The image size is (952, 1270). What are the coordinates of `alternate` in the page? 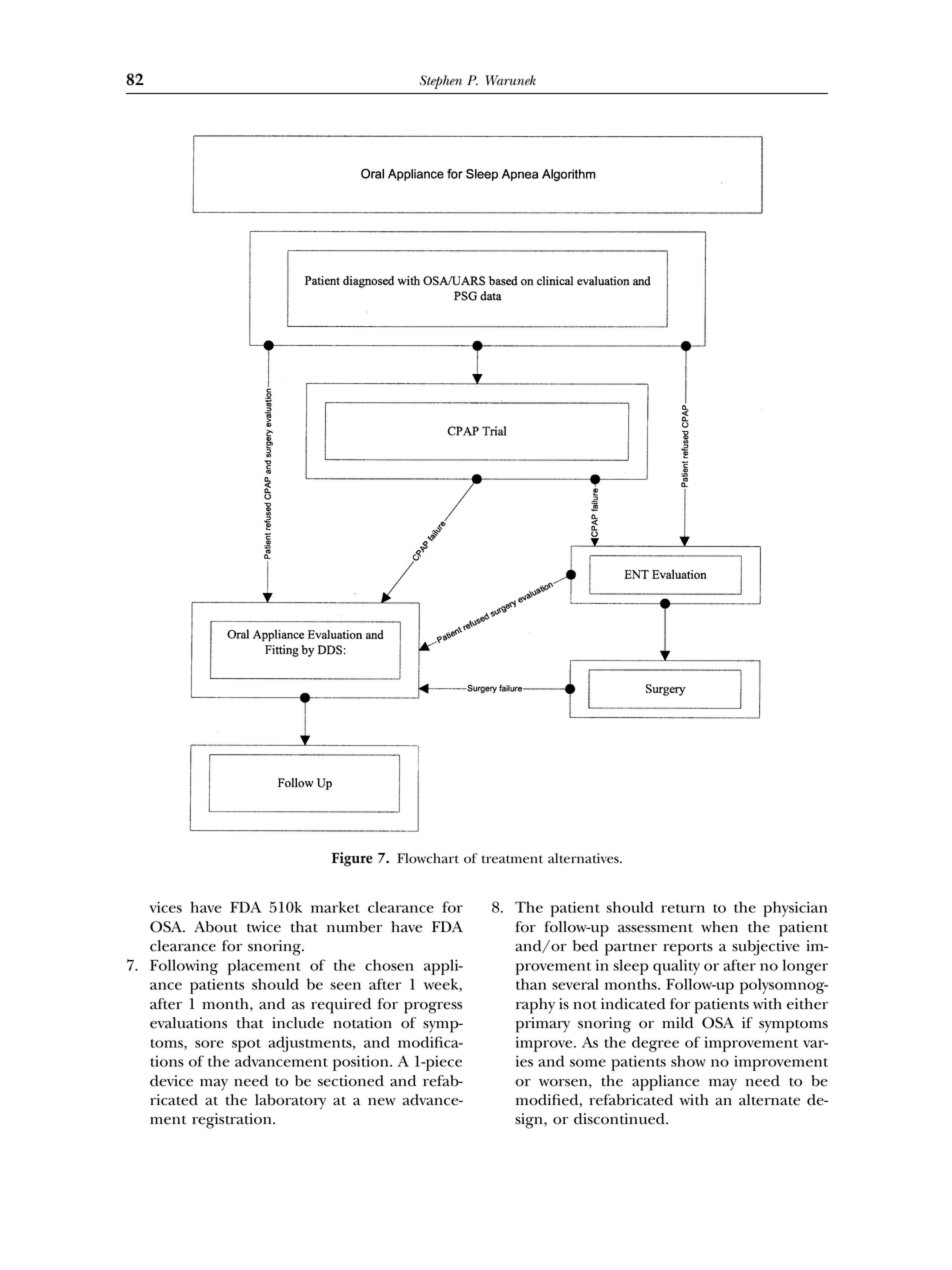 It's located at (769, 1100).
